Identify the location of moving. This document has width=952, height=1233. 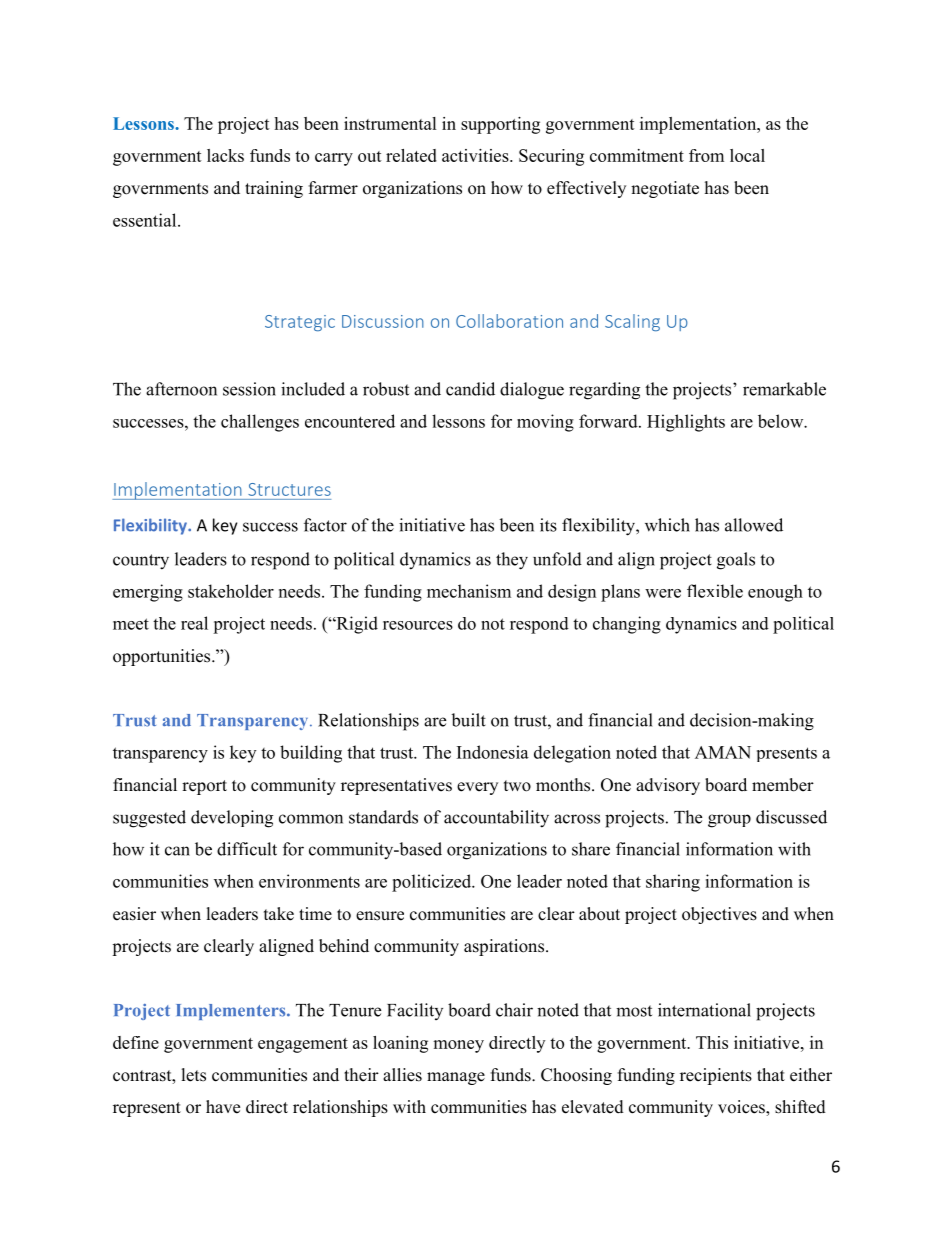
(545, 423).
